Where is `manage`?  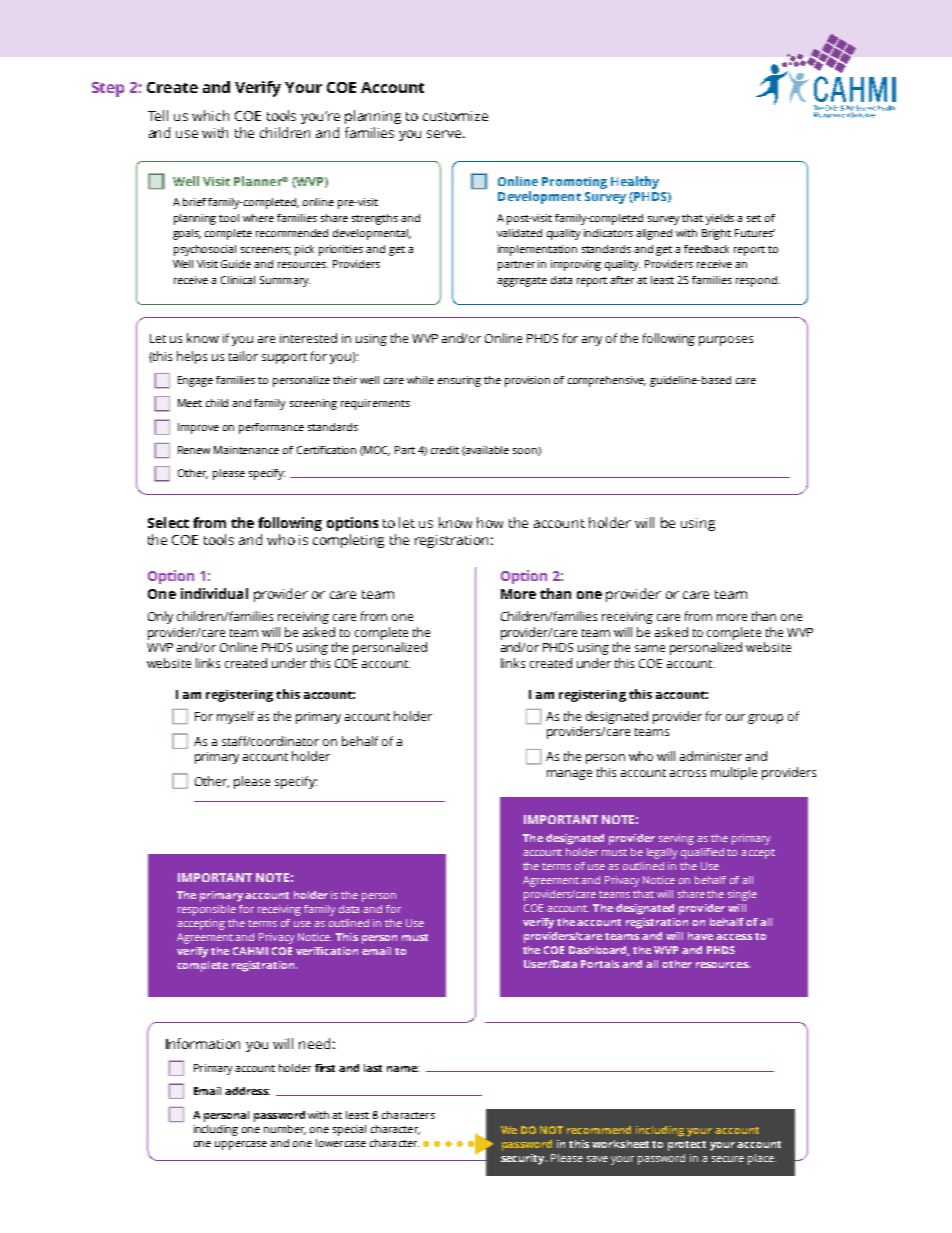 manage is located at coordinates (569, 775).
